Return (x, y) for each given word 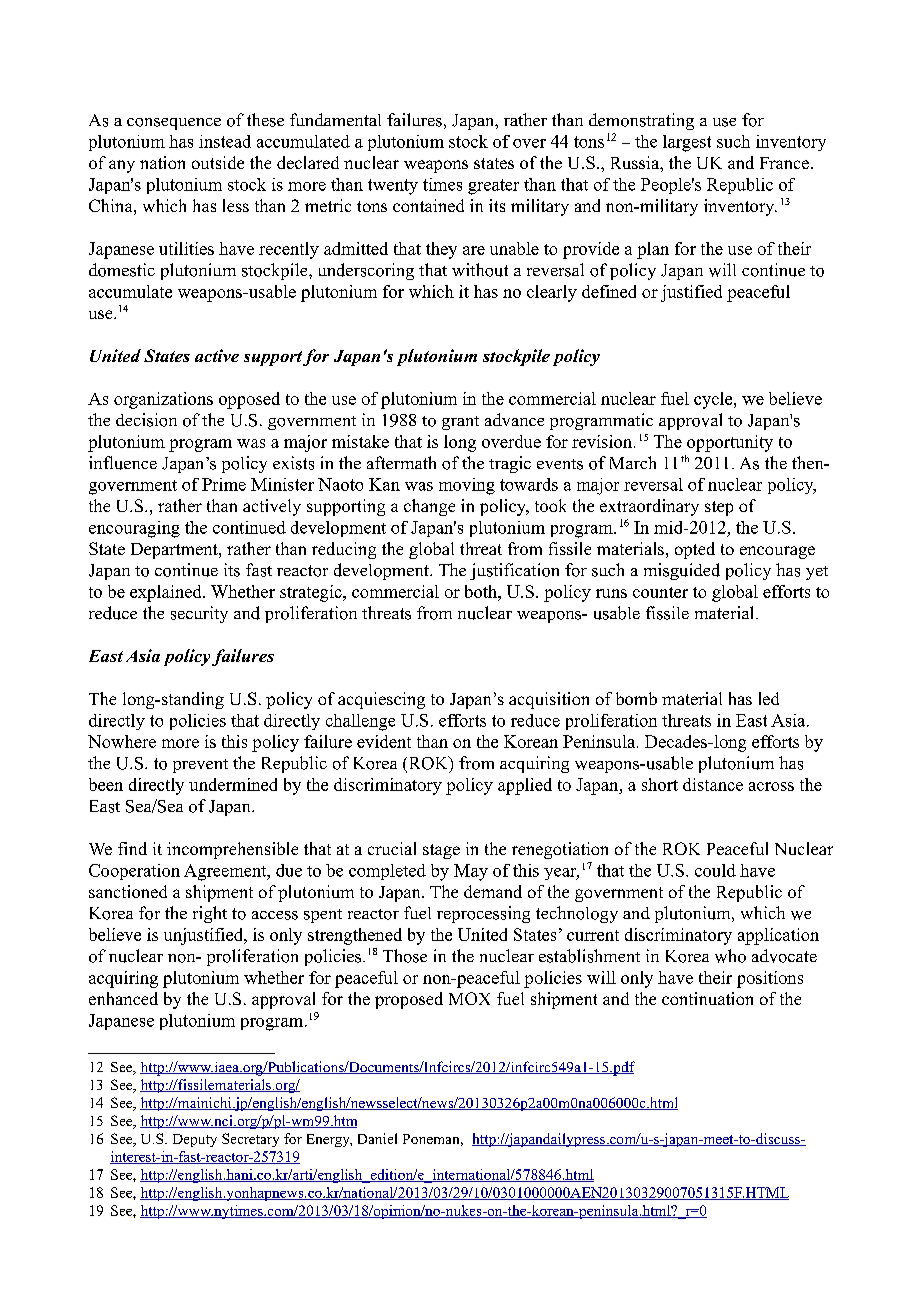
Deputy (195, 1140)
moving (467, 486)
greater (493, 187)
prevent (200, 766)
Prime (224, 484)
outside (218, 162)
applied (525, 786)
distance (713, 784)
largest (687, 143)
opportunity (730, 443)
